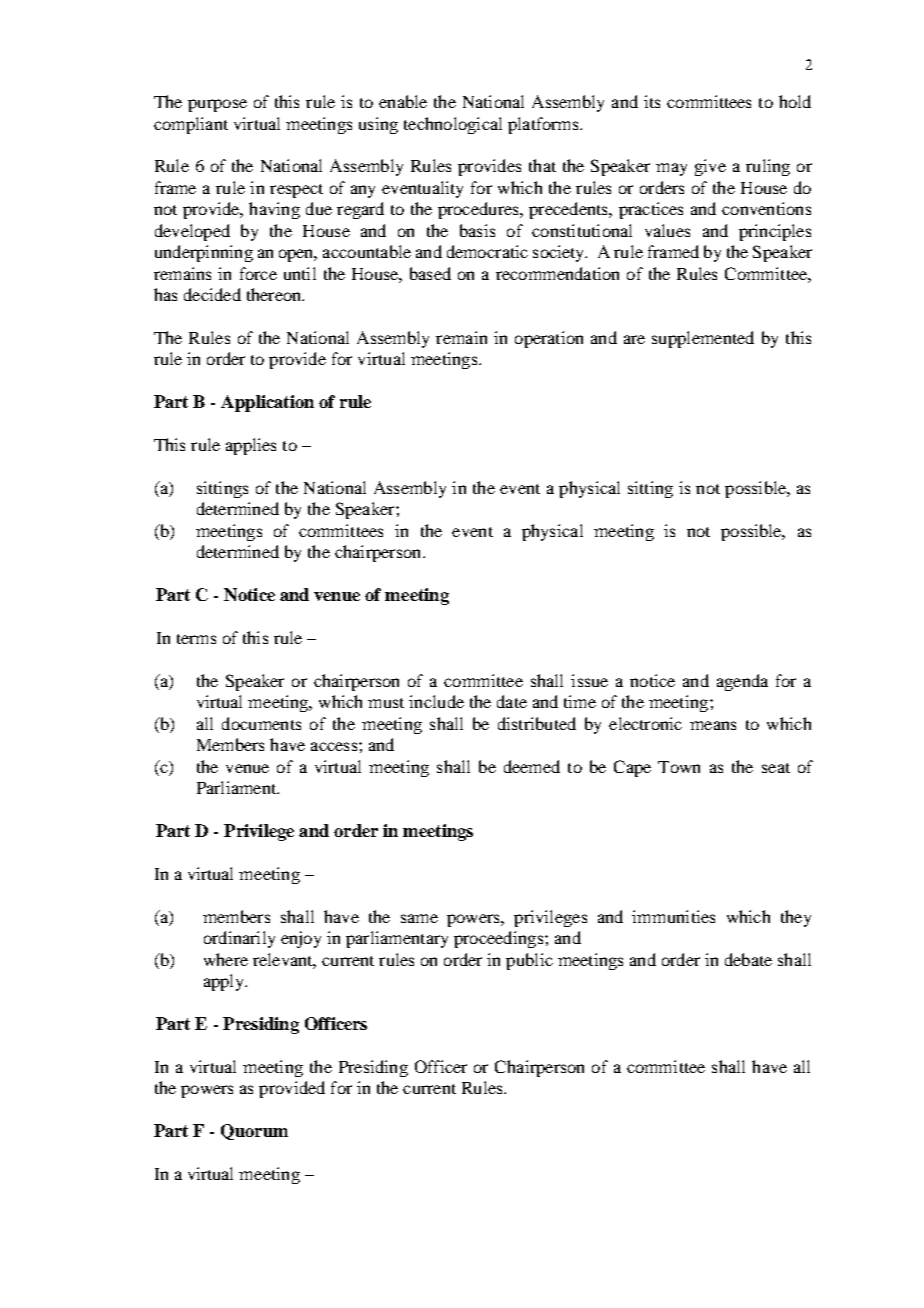  I want to click on public, so click(529, 961).
